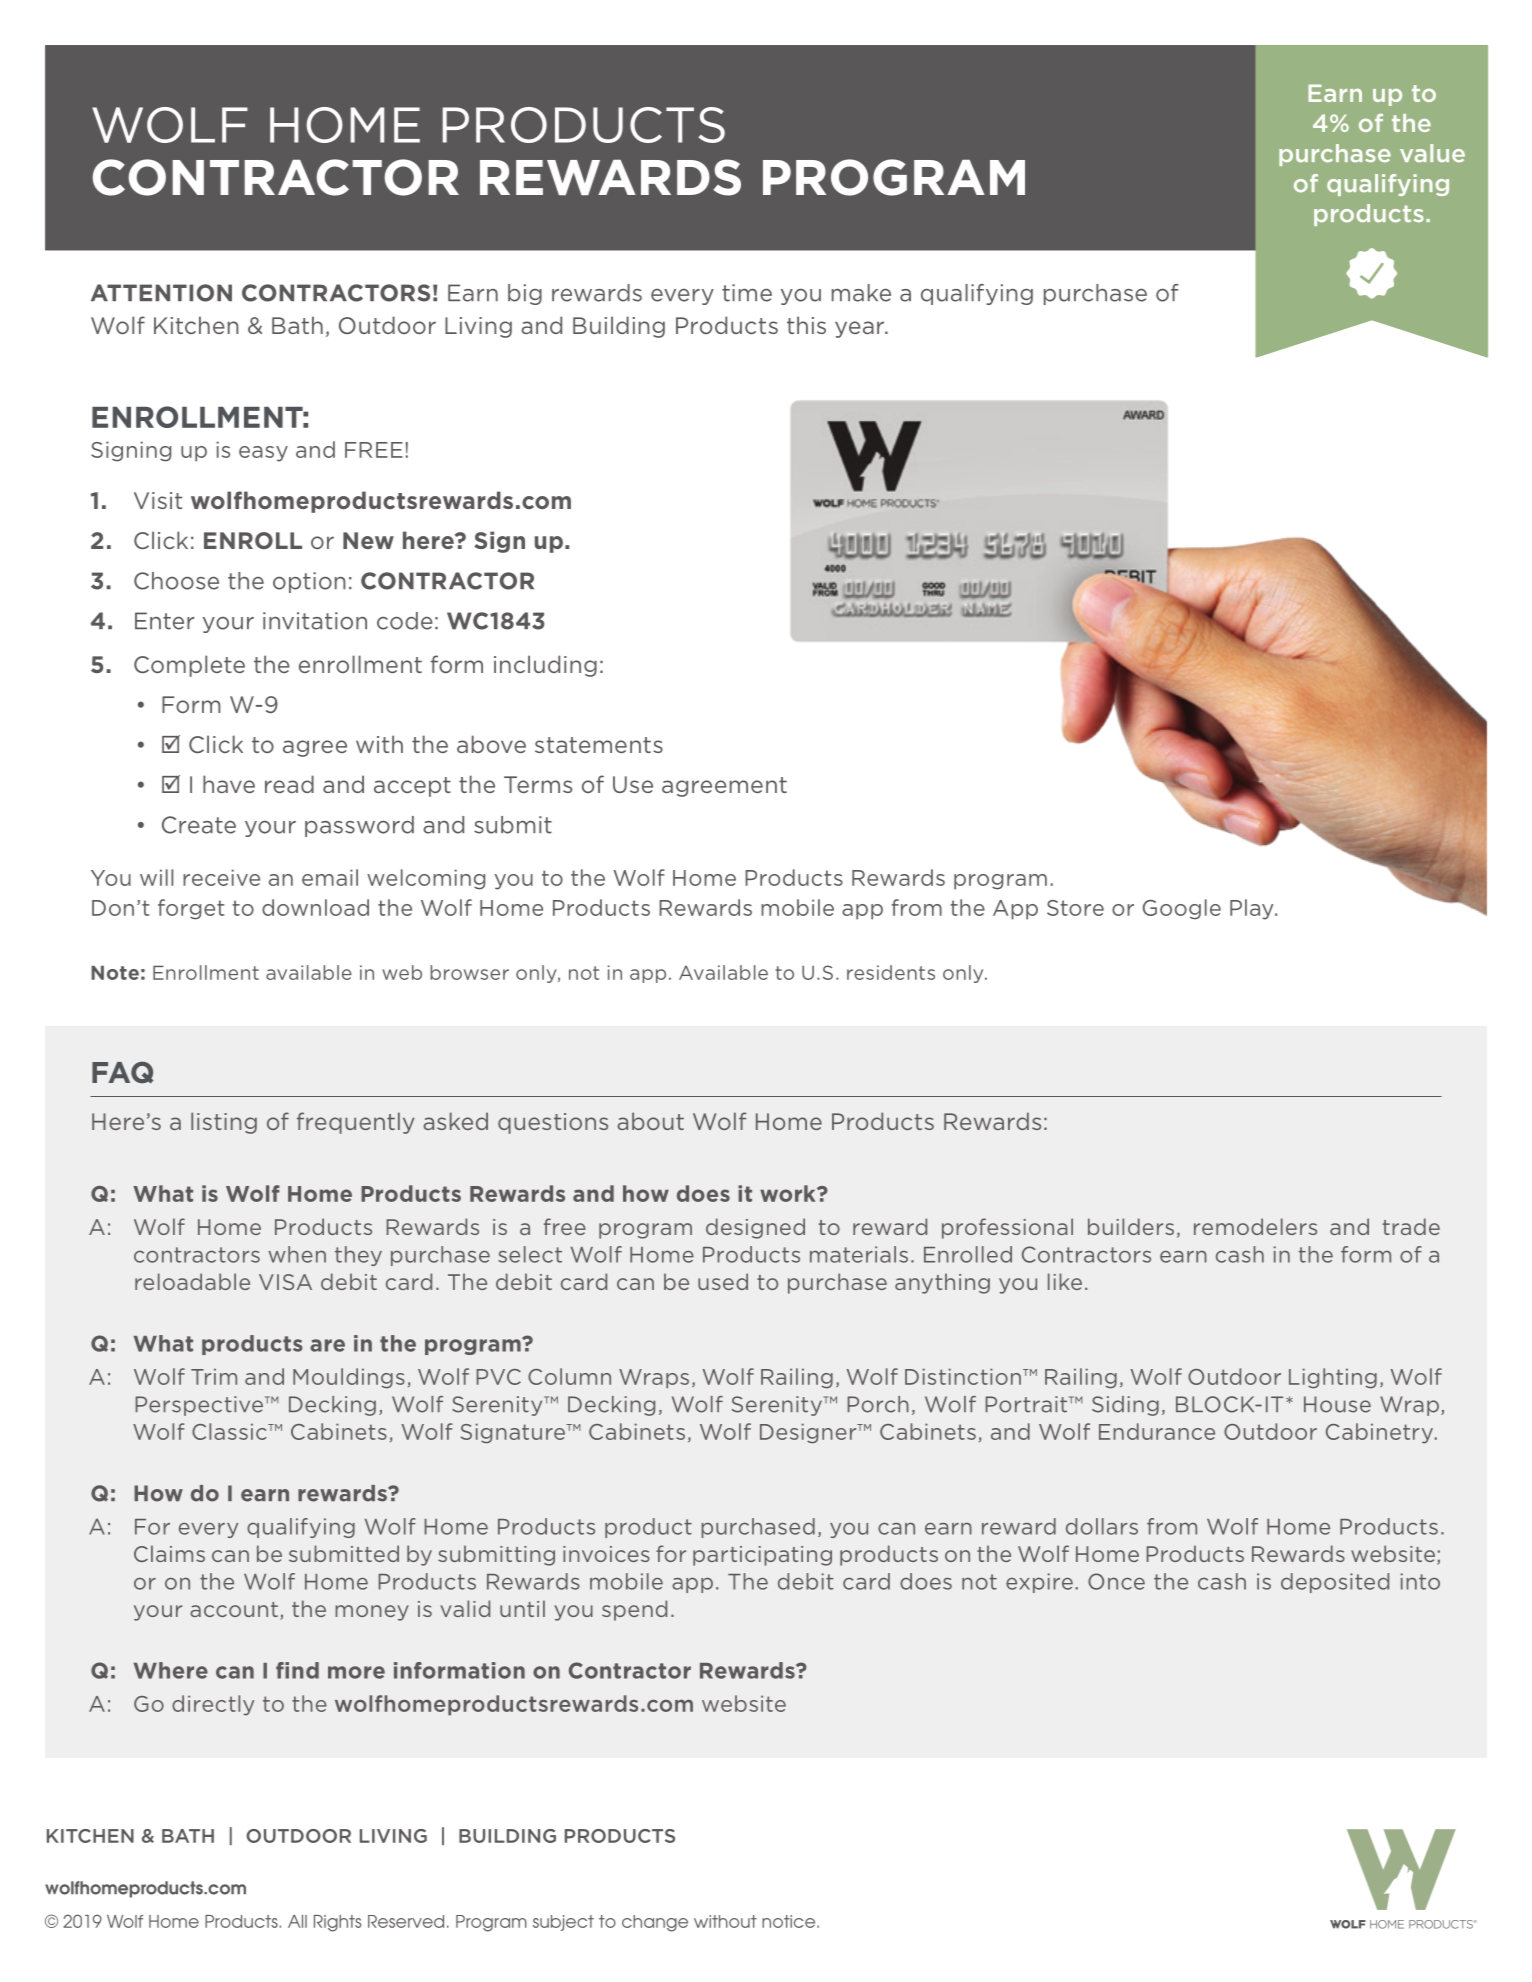  What do you see at coordinates (297, 1921) in the screenshot?
I see `All` at bounding box center [297, 1921].
